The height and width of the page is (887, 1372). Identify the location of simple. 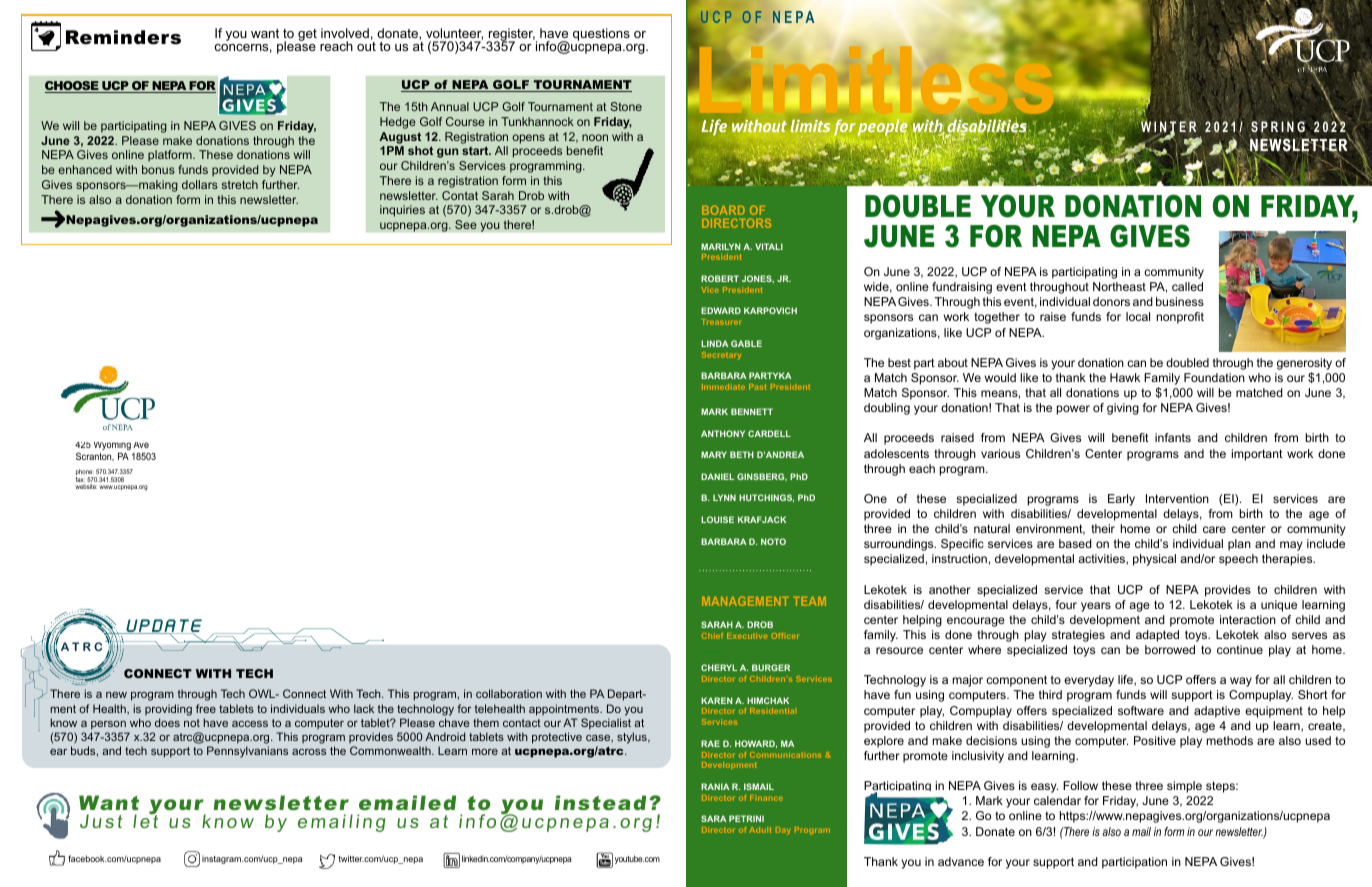
(1184, 787).
